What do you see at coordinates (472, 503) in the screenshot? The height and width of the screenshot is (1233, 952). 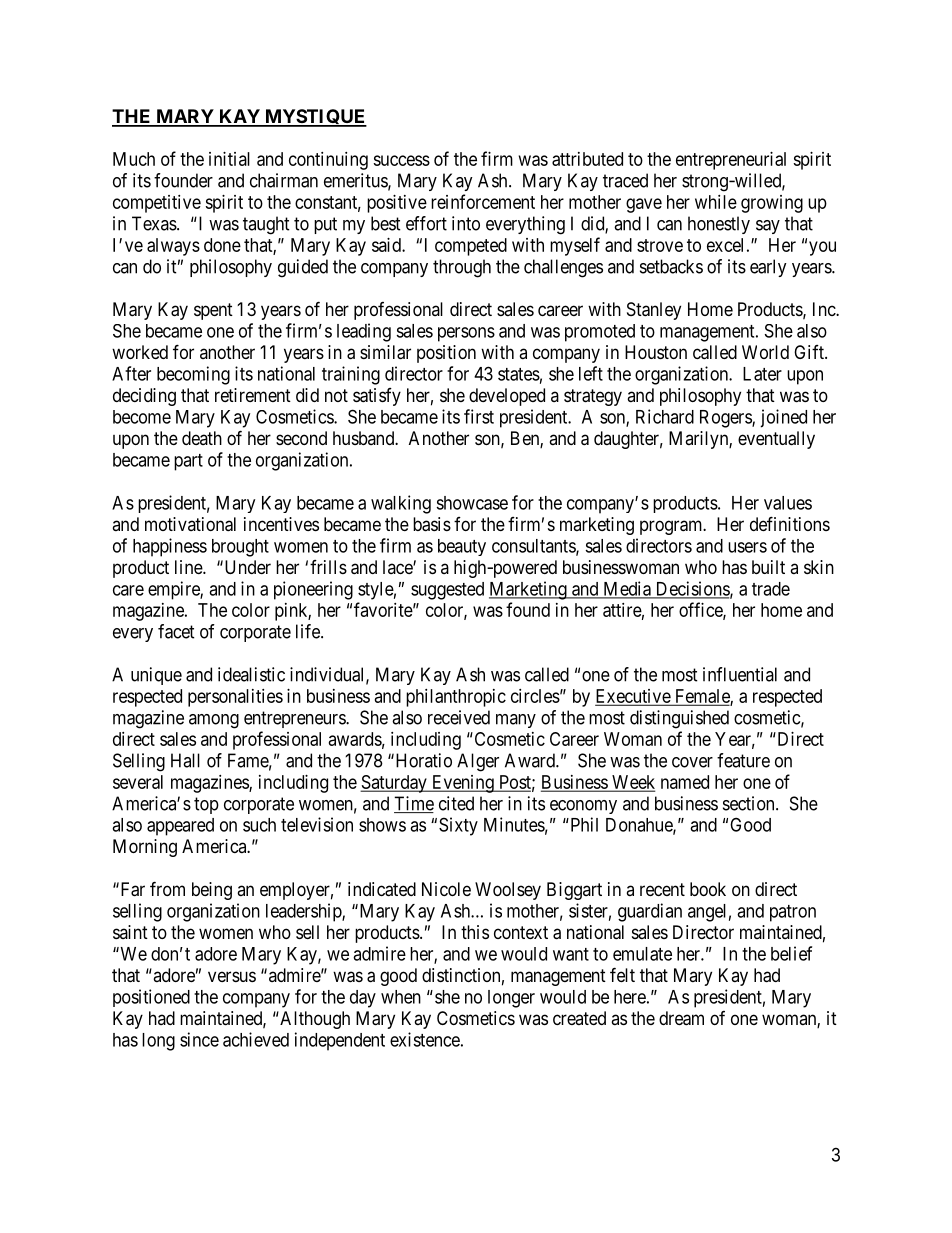 I see `showcase` at bounding box center [472, 503].
